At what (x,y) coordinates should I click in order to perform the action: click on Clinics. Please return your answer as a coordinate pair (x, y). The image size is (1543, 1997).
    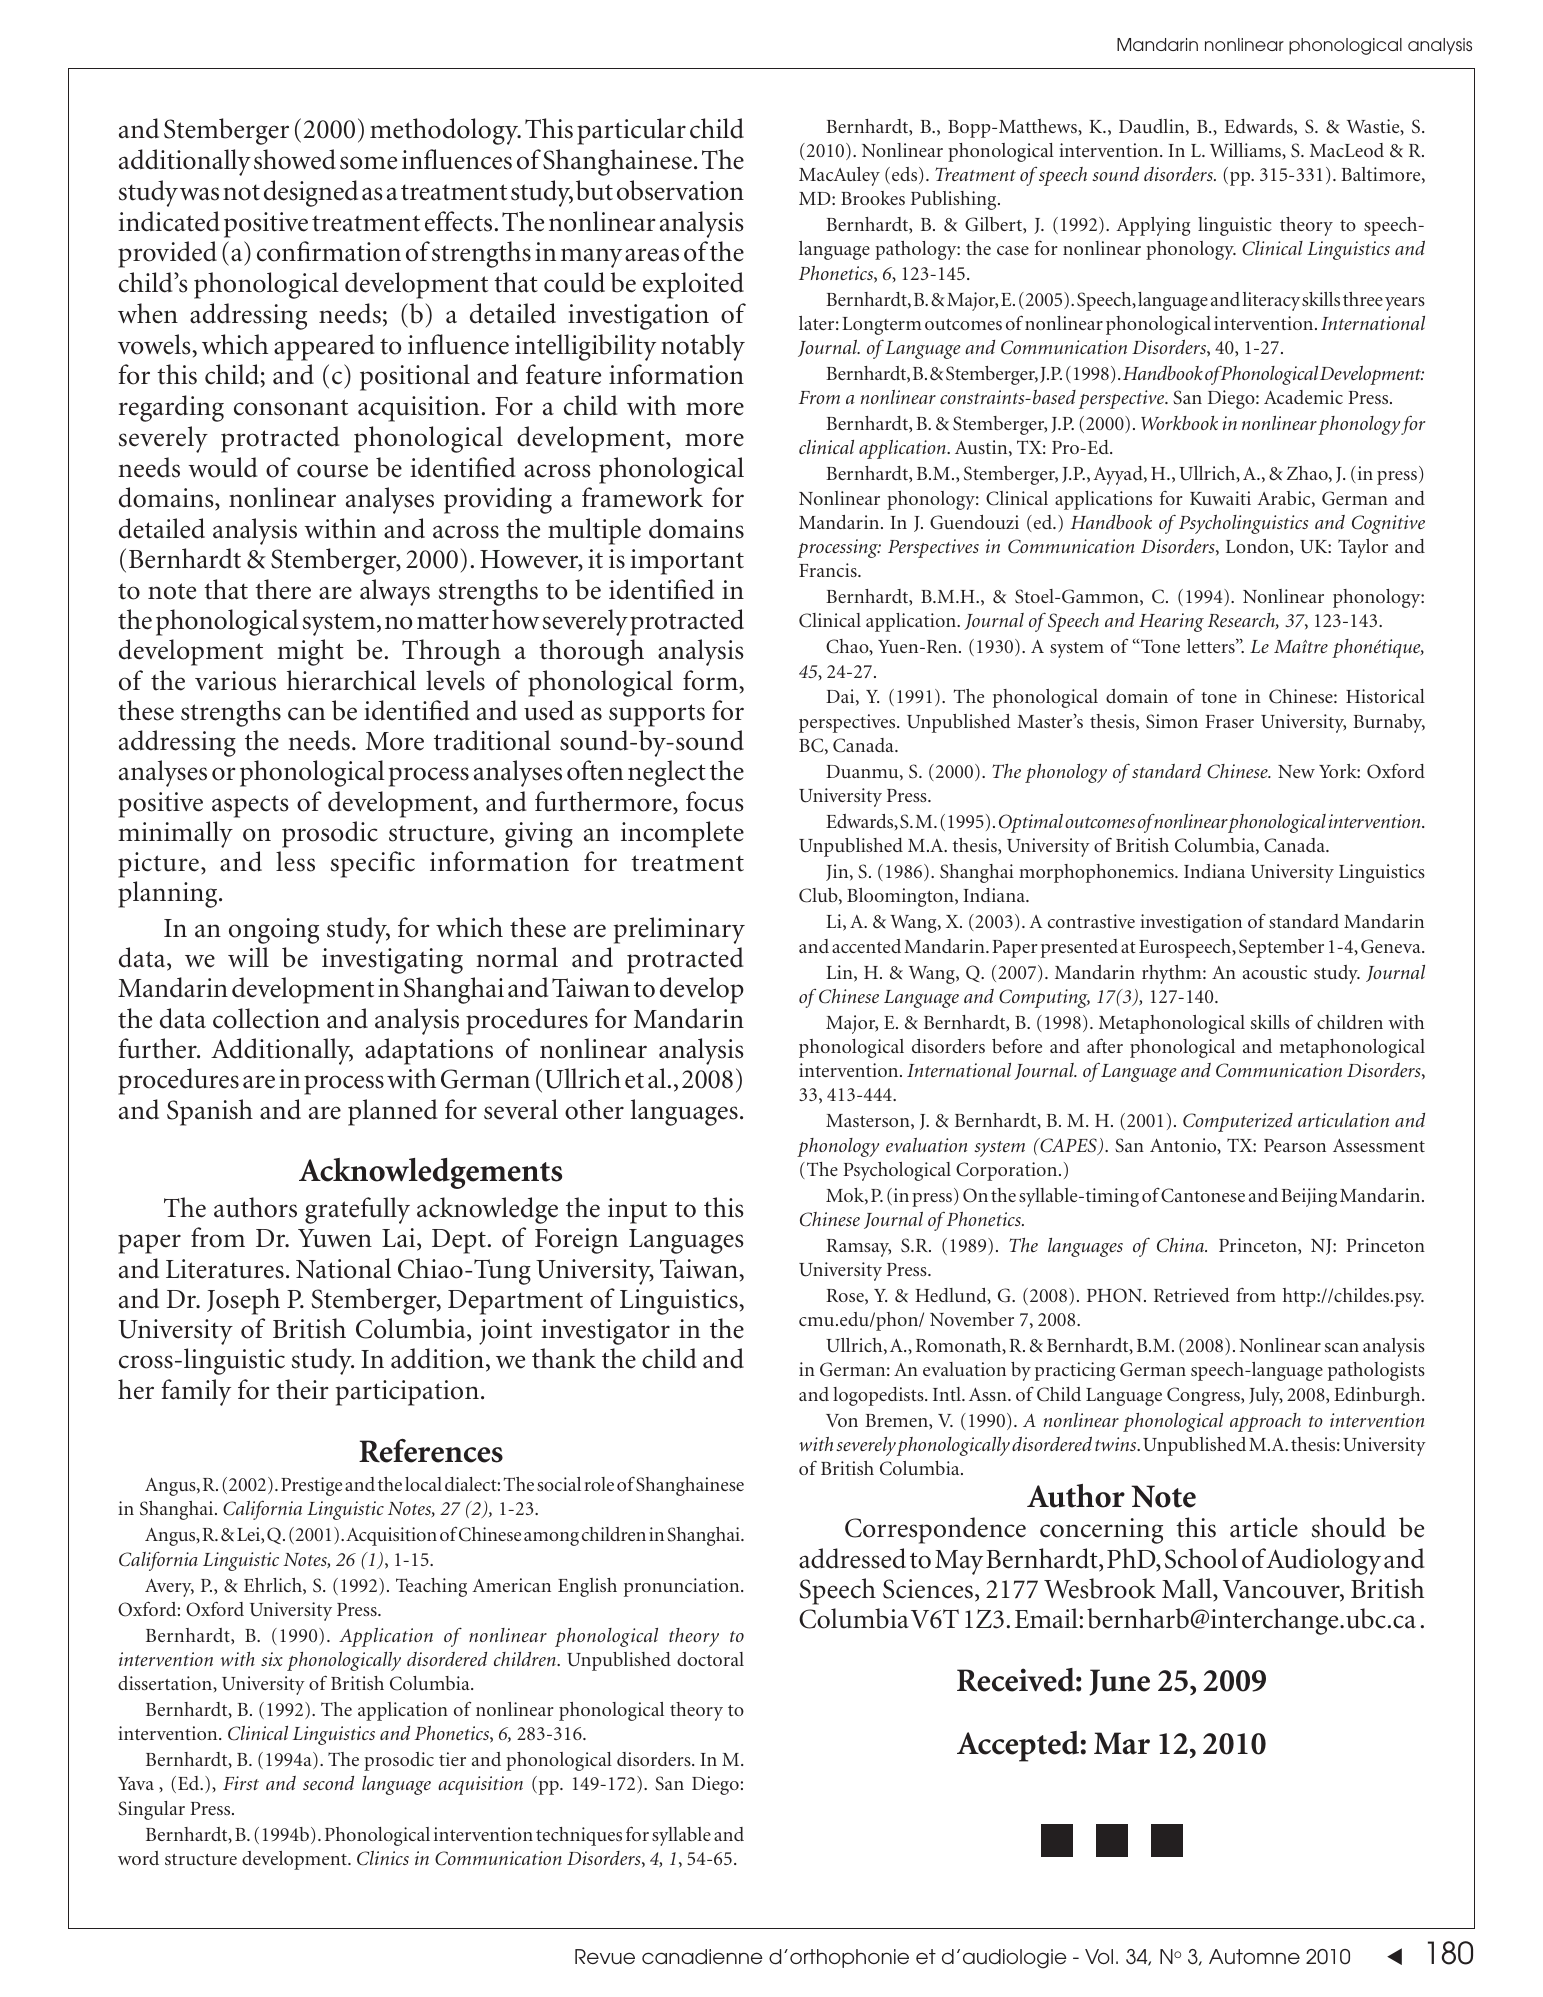
    Looking at the image, I should click on (383, 1858).
